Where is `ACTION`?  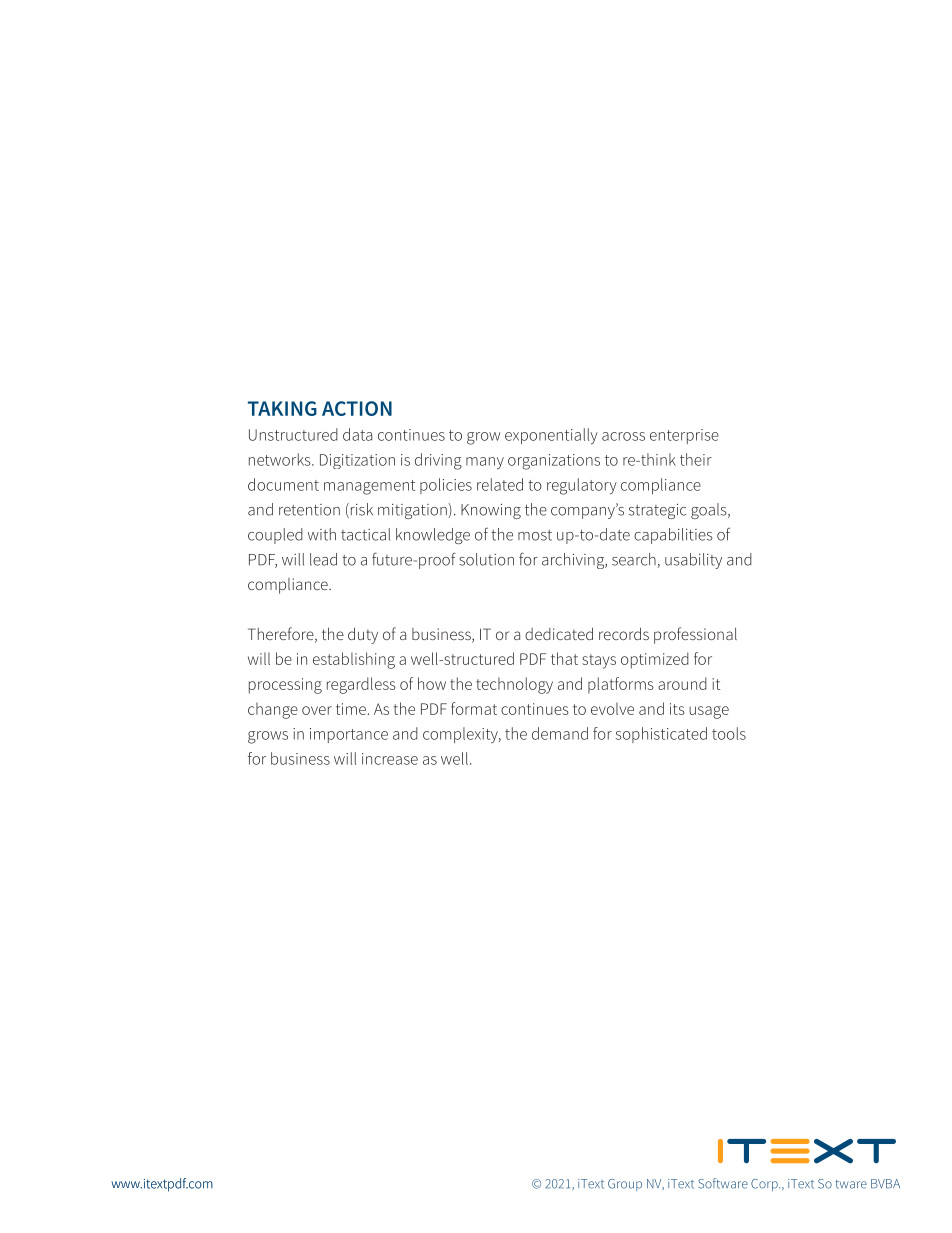
ACTION is located at coordinates (357, 408).
